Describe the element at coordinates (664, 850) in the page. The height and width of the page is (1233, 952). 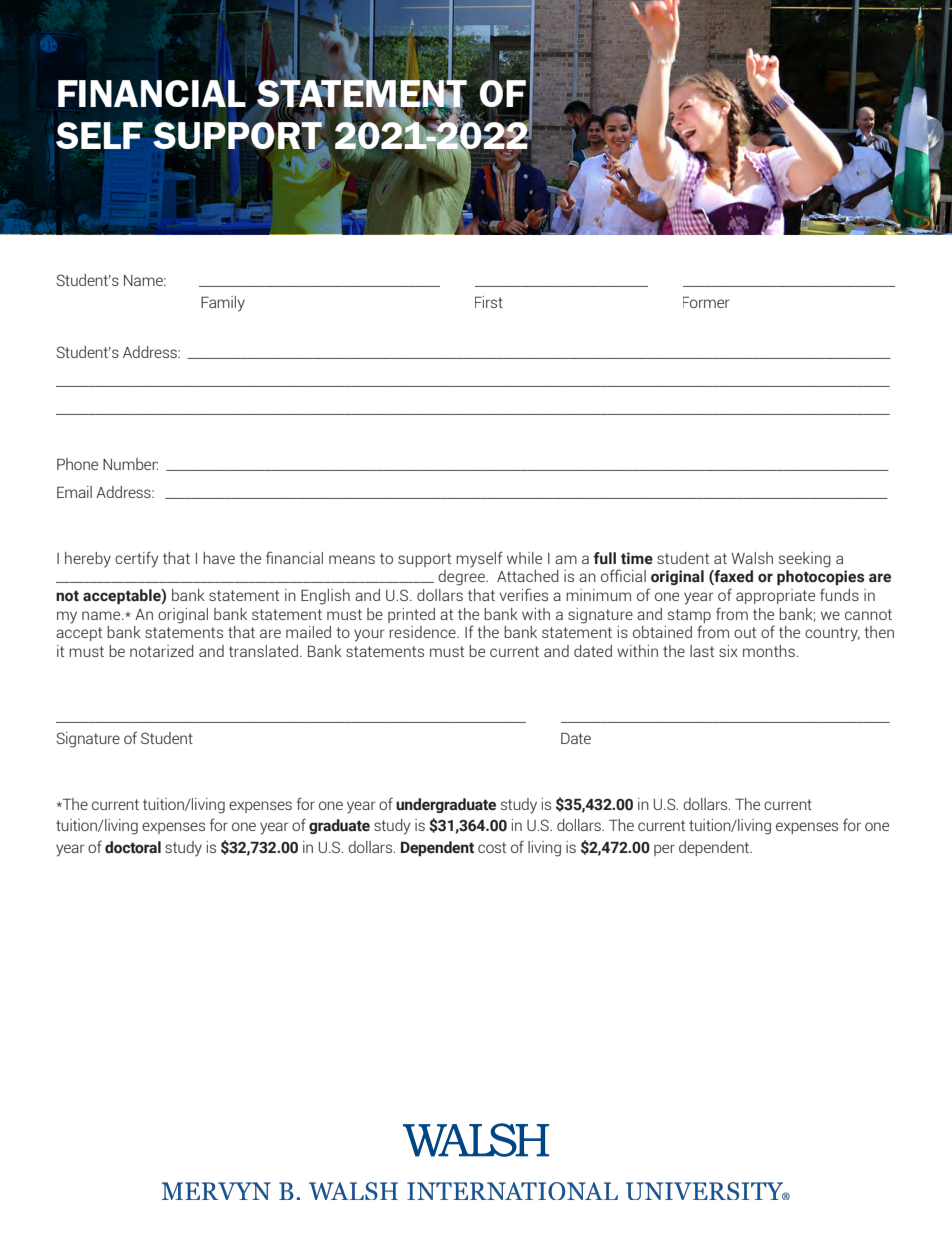
I see `per` at that location.
